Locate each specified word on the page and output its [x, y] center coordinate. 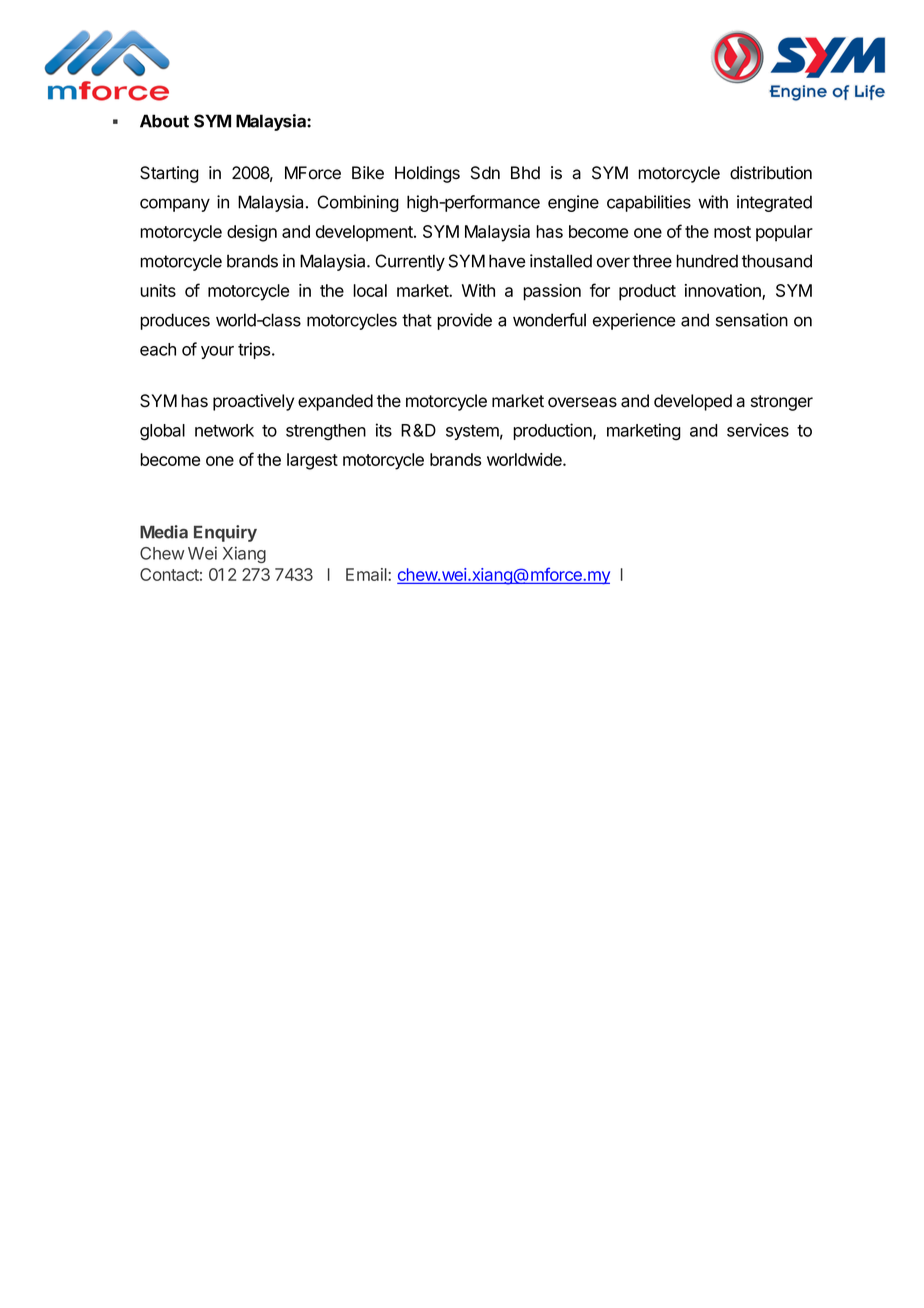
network [224, 430]
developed [693, 402]
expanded [335, 402]
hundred [707, 261]
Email [367, 574]
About [164, 121]
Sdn [485, 173]
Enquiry [225, 533]
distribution [771, 173]
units [158, 290]
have [507, 261]
